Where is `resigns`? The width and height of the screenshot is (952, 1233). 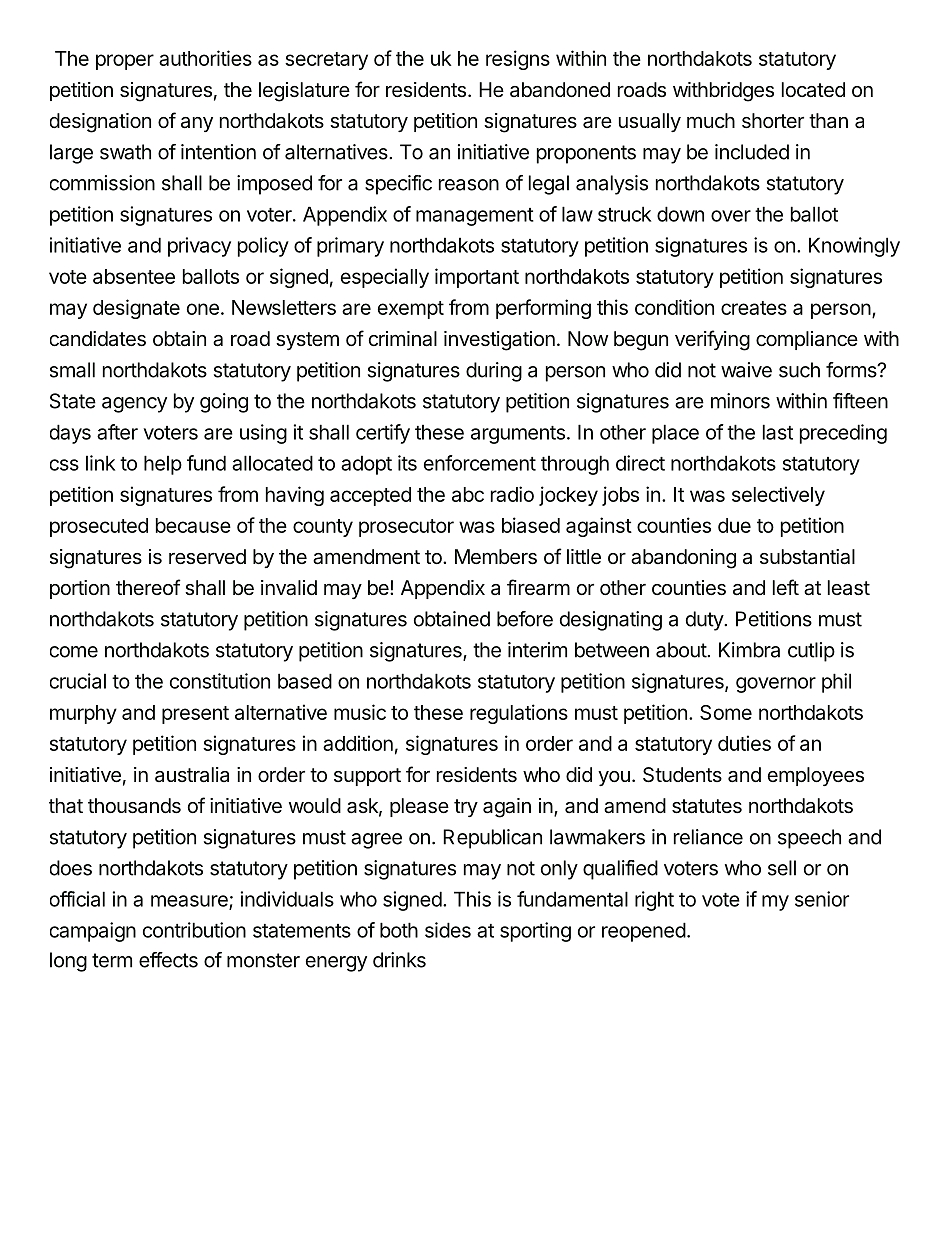 resigns is located at coordinates (518, 60).
